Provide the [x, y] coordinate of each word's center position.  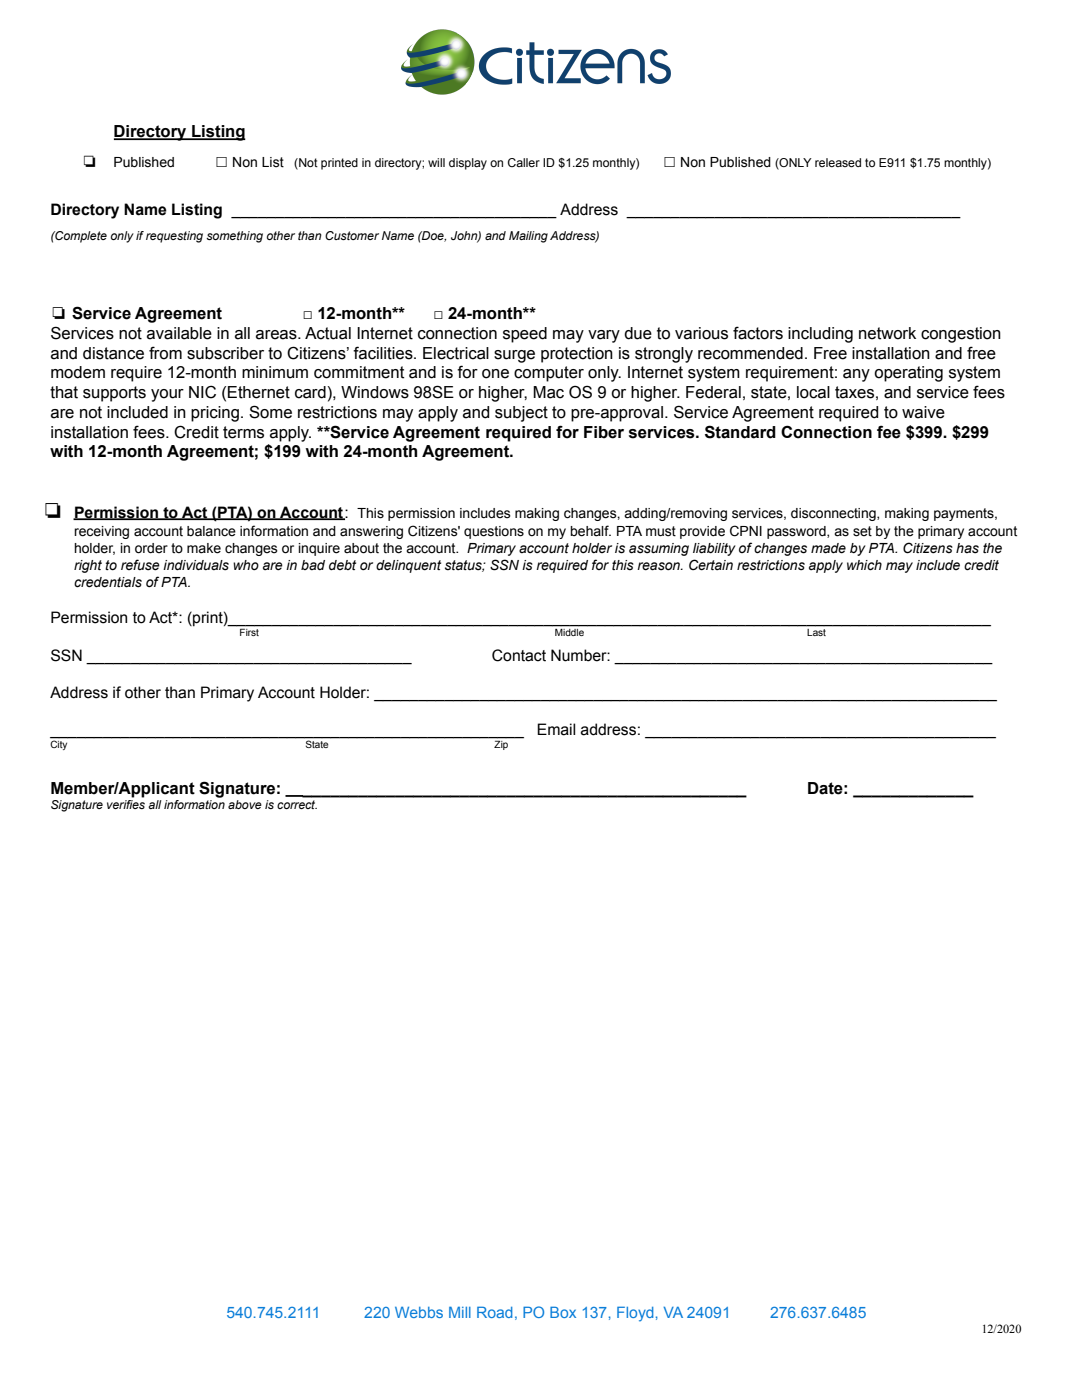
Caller [524, 162]
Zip [501, 744]
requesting [174, 237]
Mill [460, 1312]
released [838, 162]
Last [816, 631]
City [60, 744]
